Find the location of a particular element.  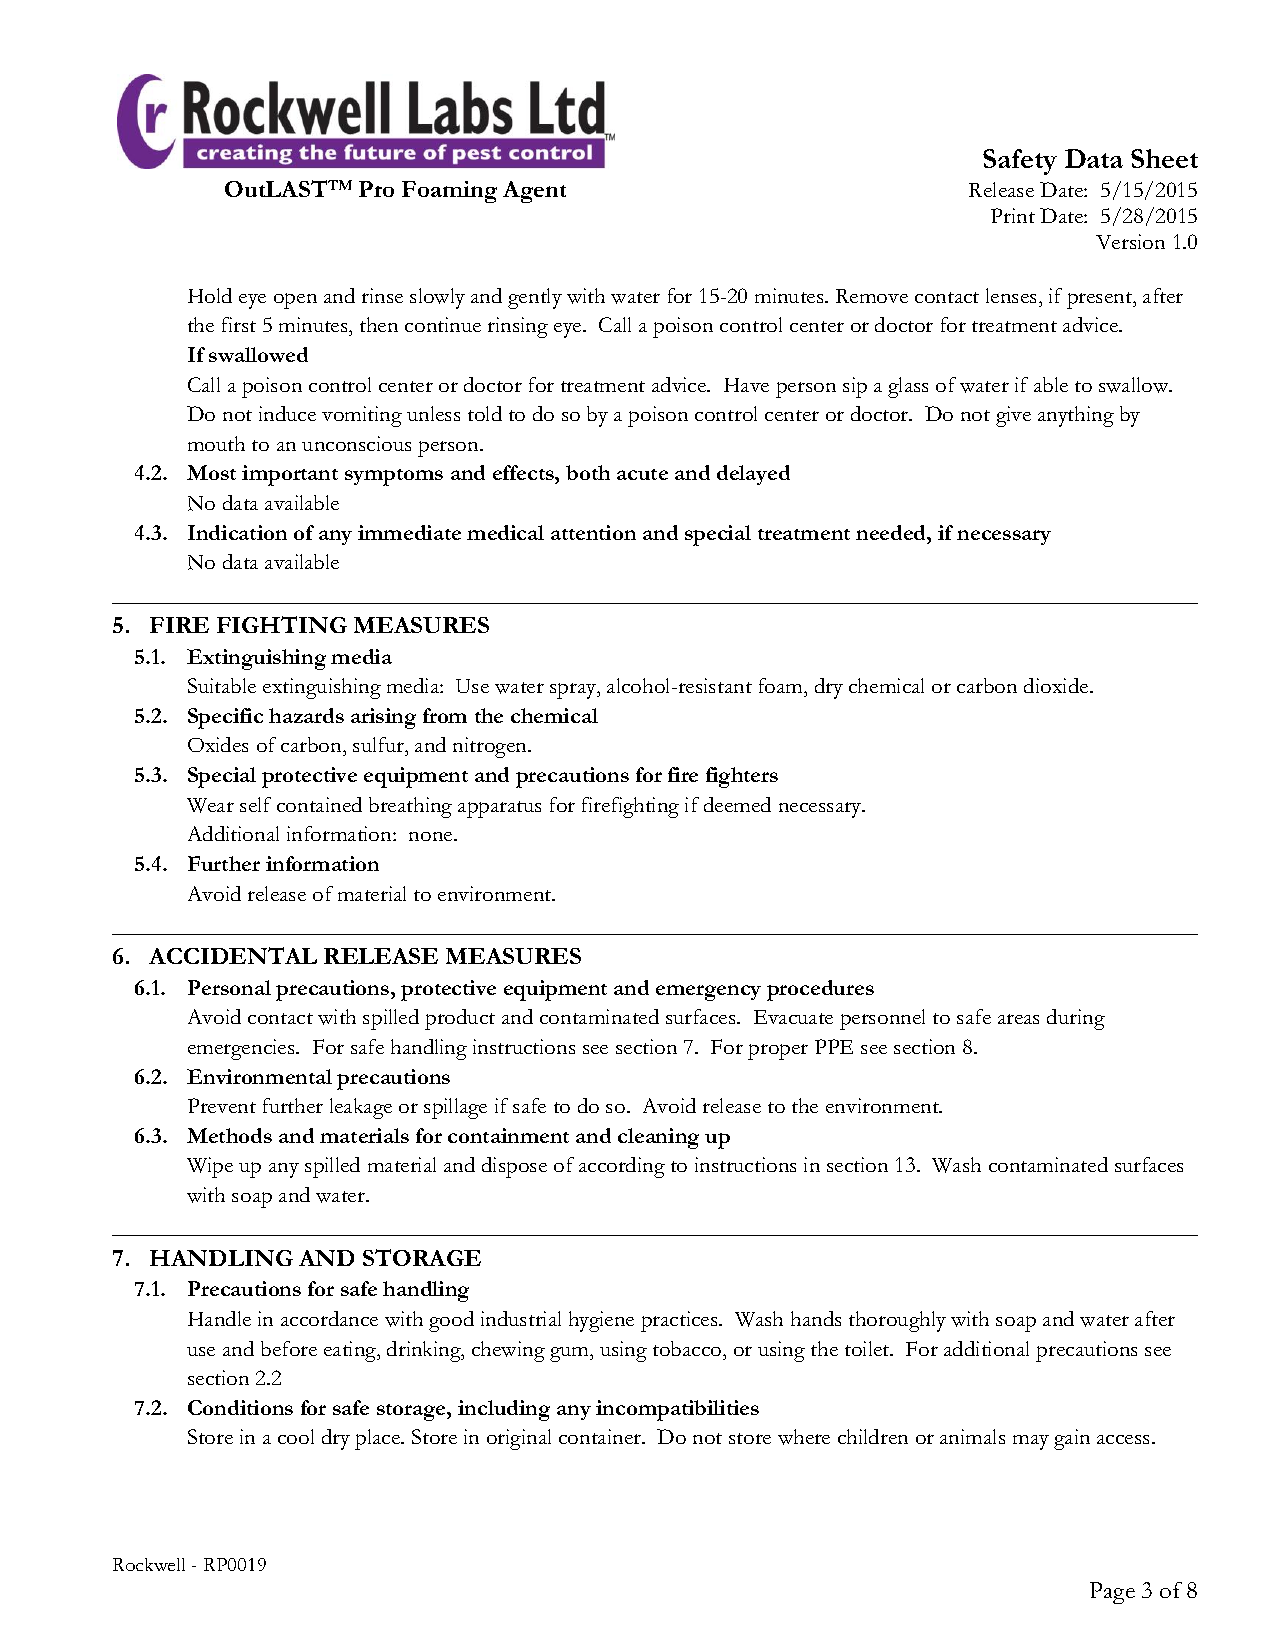

self is located at coordinates (255, 804).
